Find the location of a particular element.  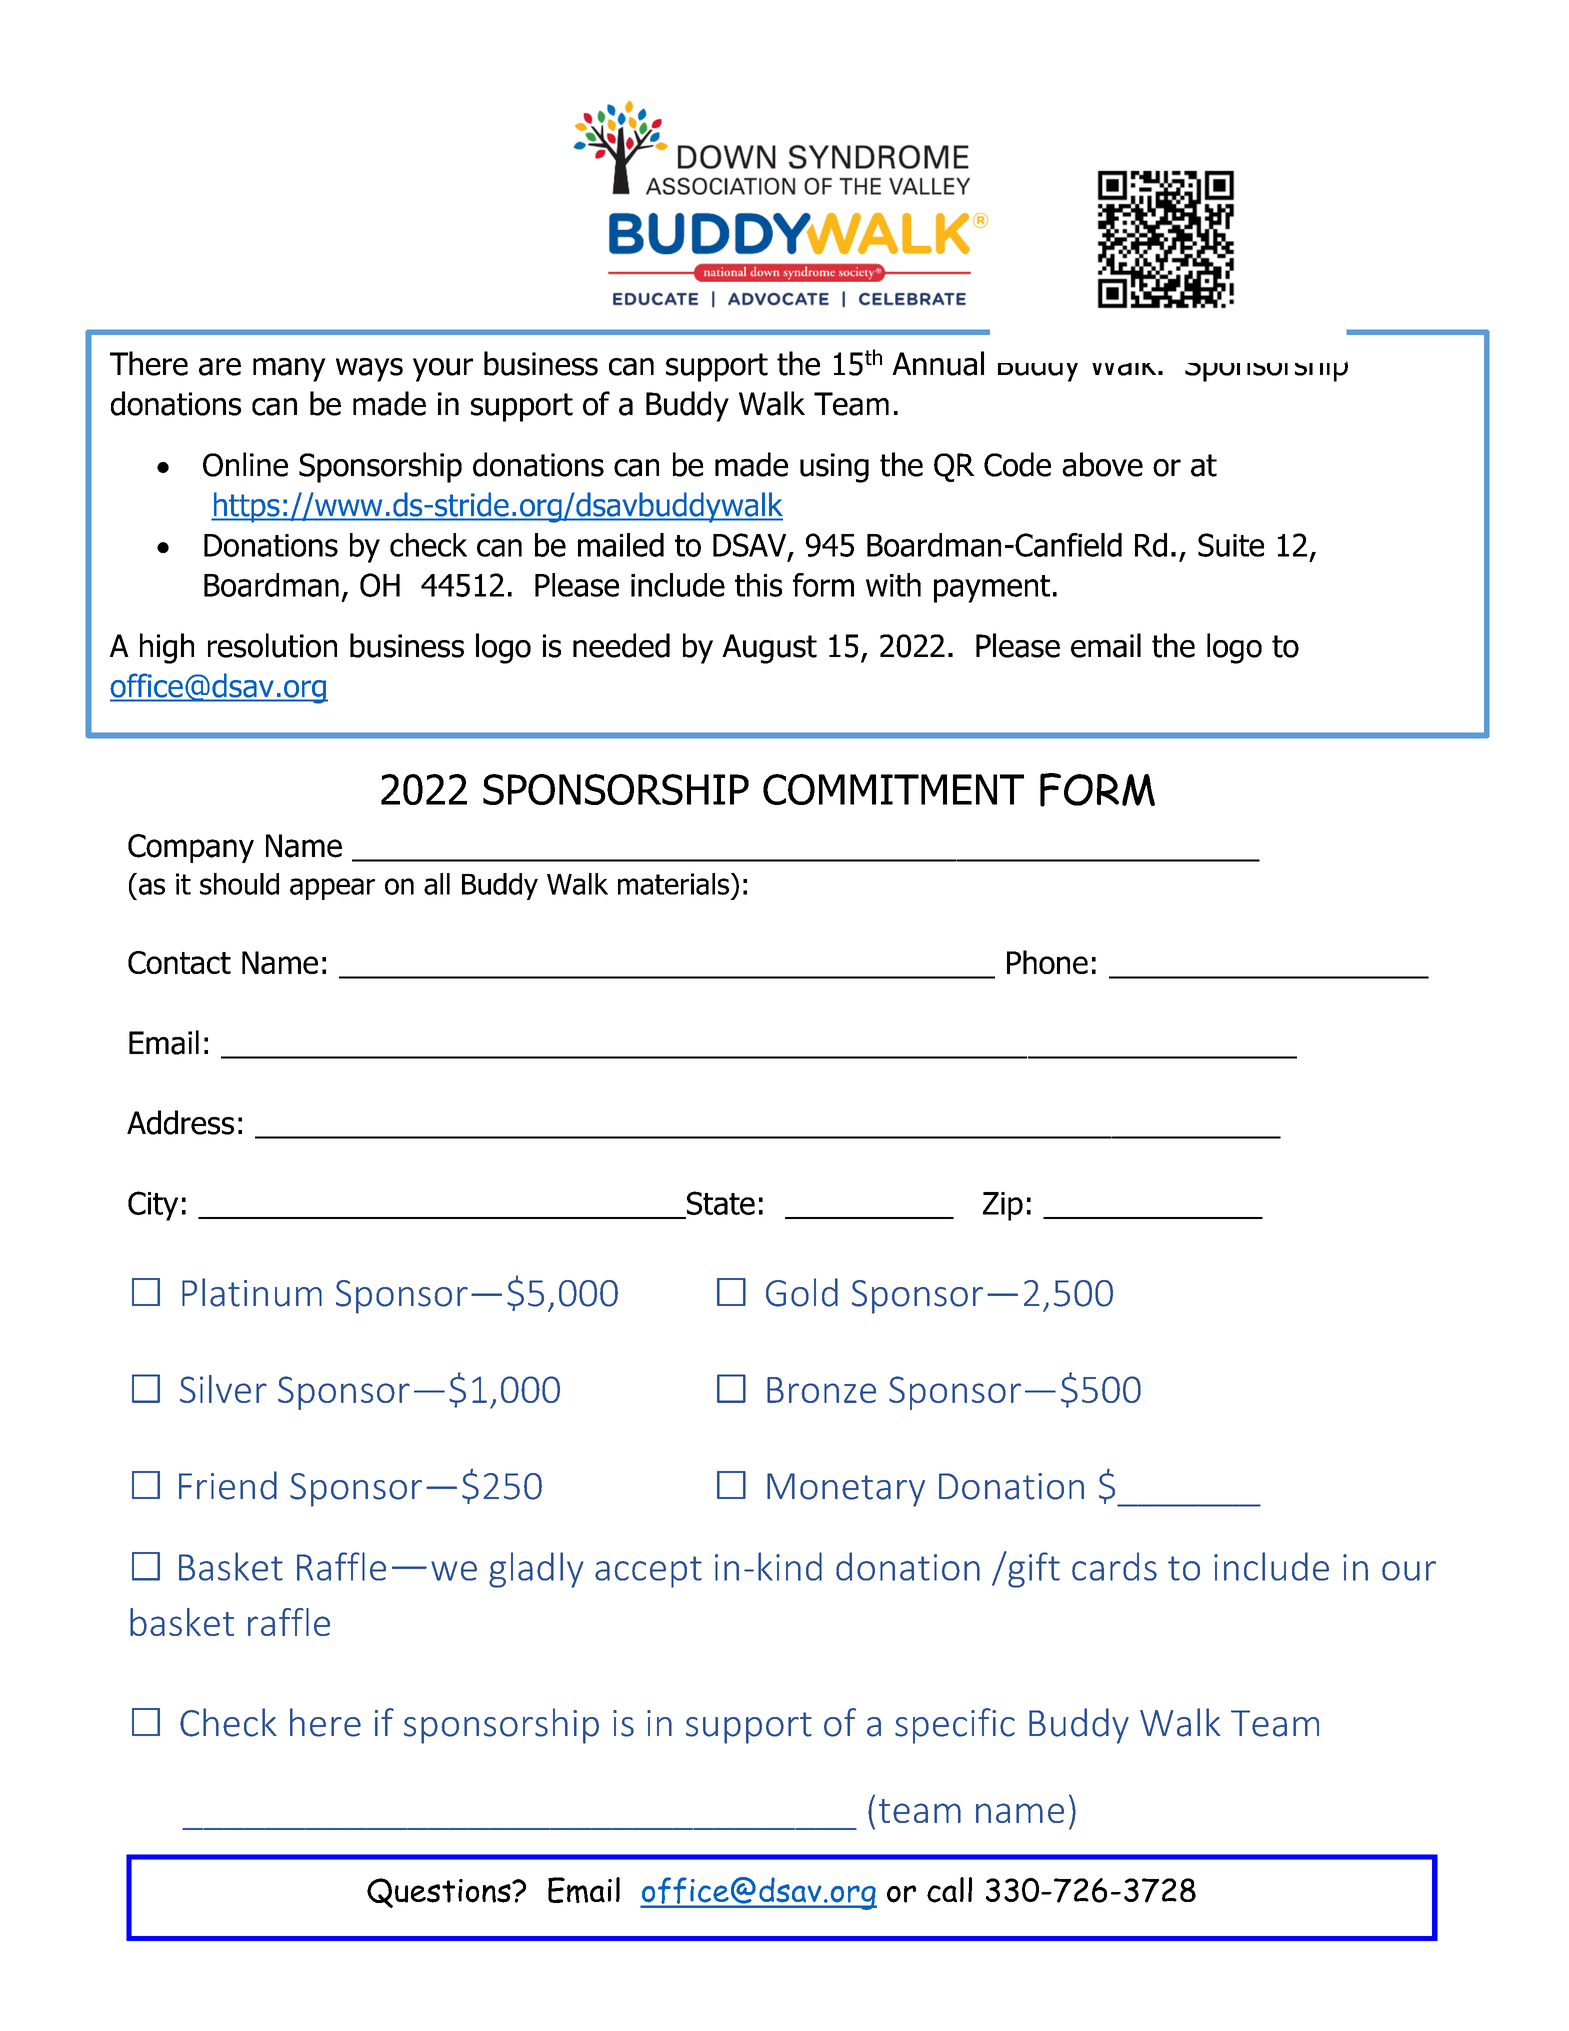

Zip is located at coordinates (1003, 1206).
